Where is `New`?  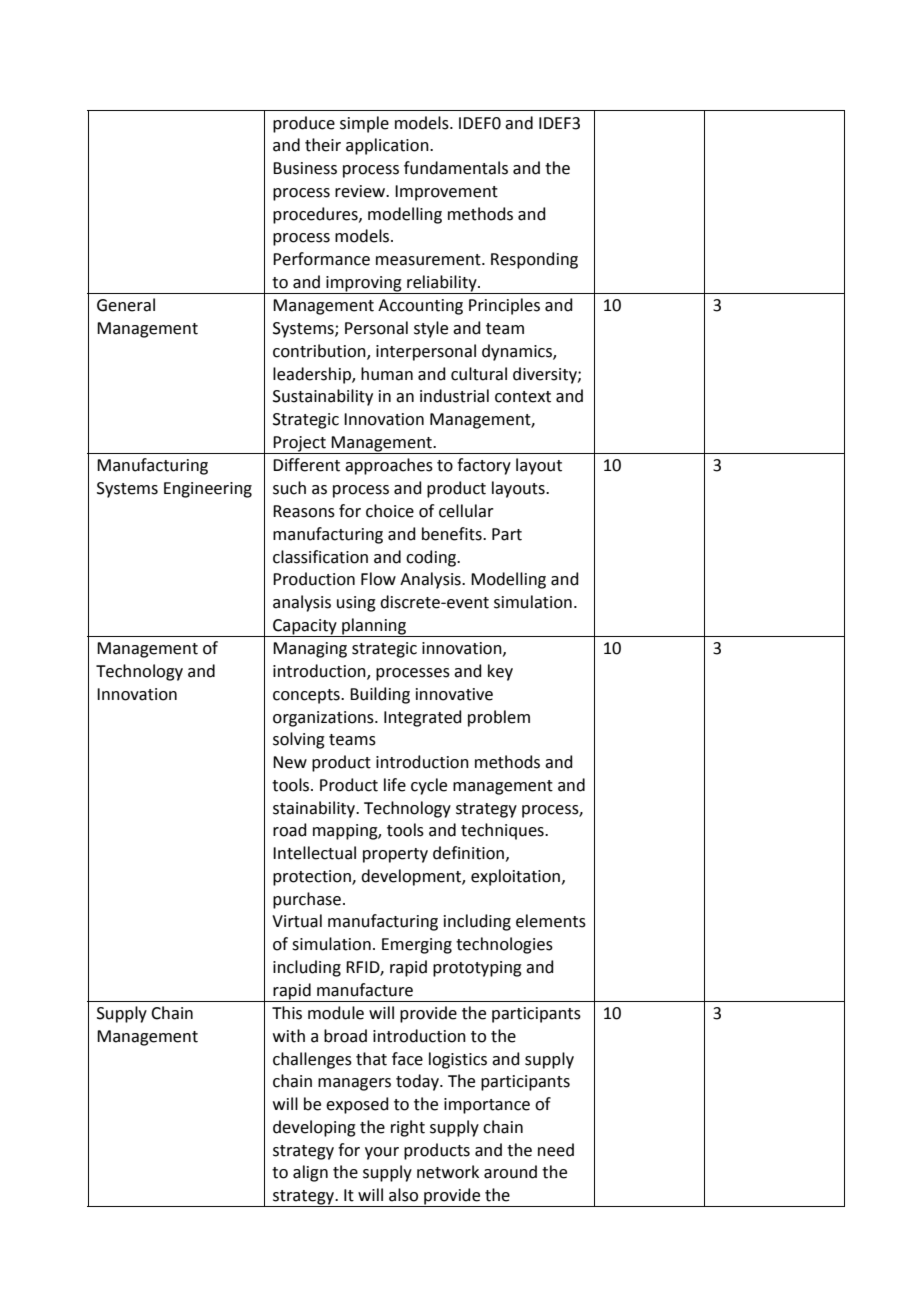 New is located at coordinates (290, 762).
